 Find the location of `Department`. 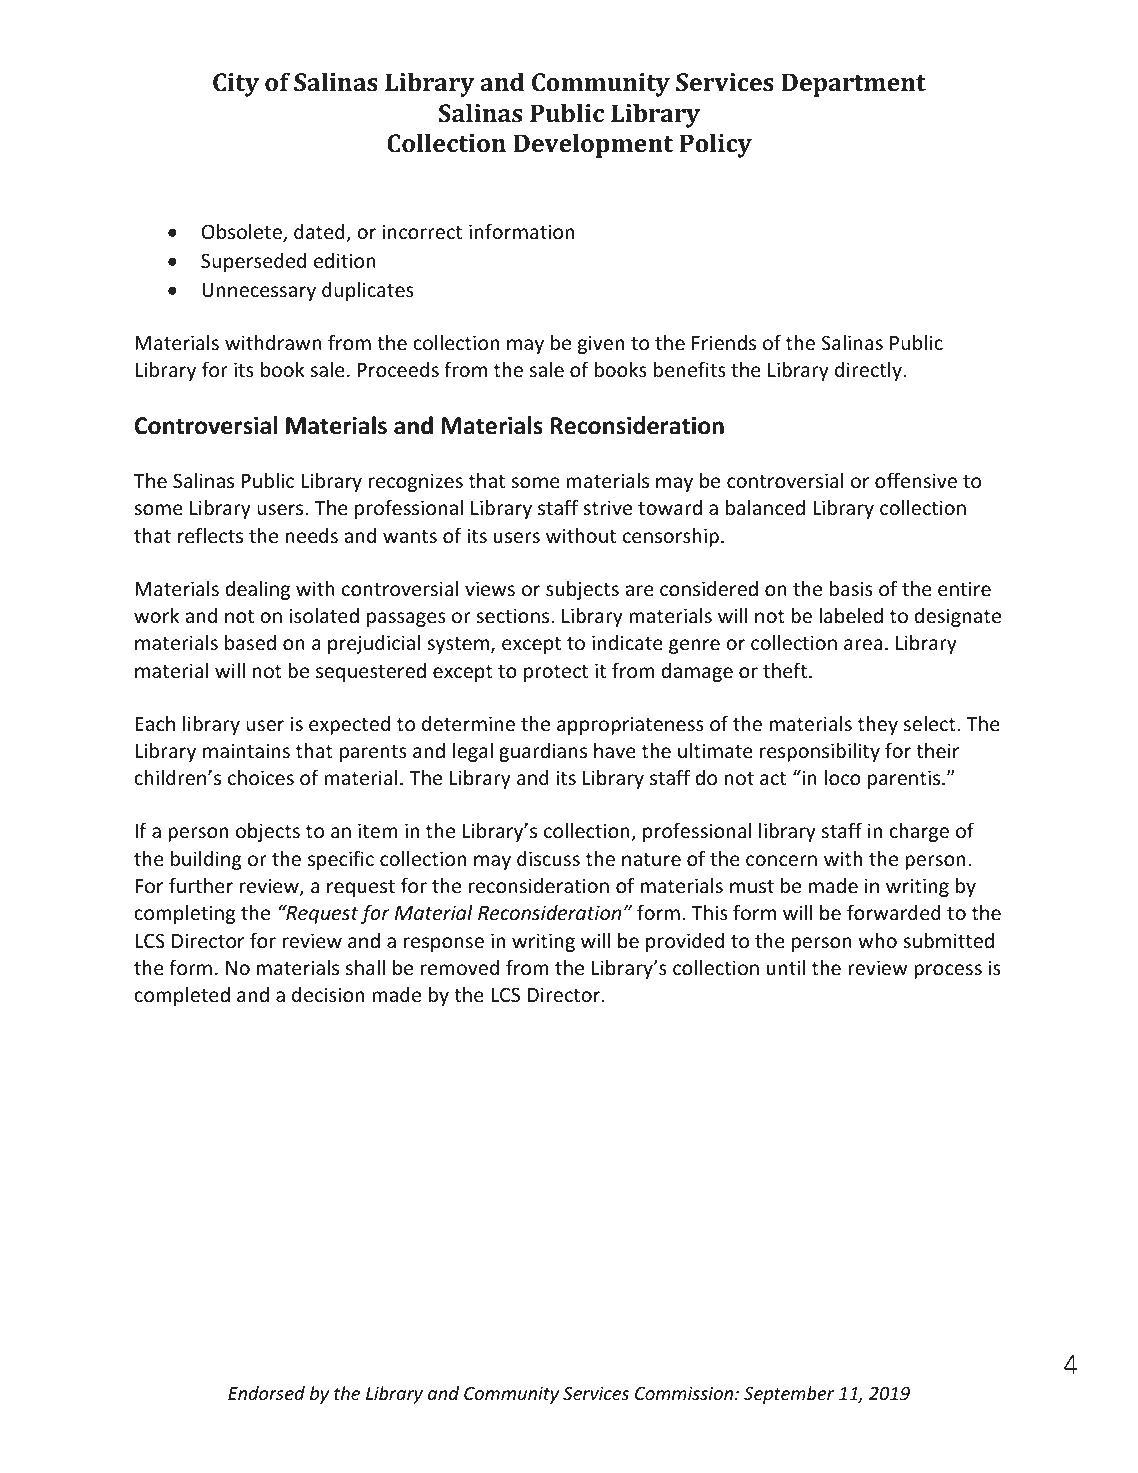

Department is located at coordinates (853, 85).
